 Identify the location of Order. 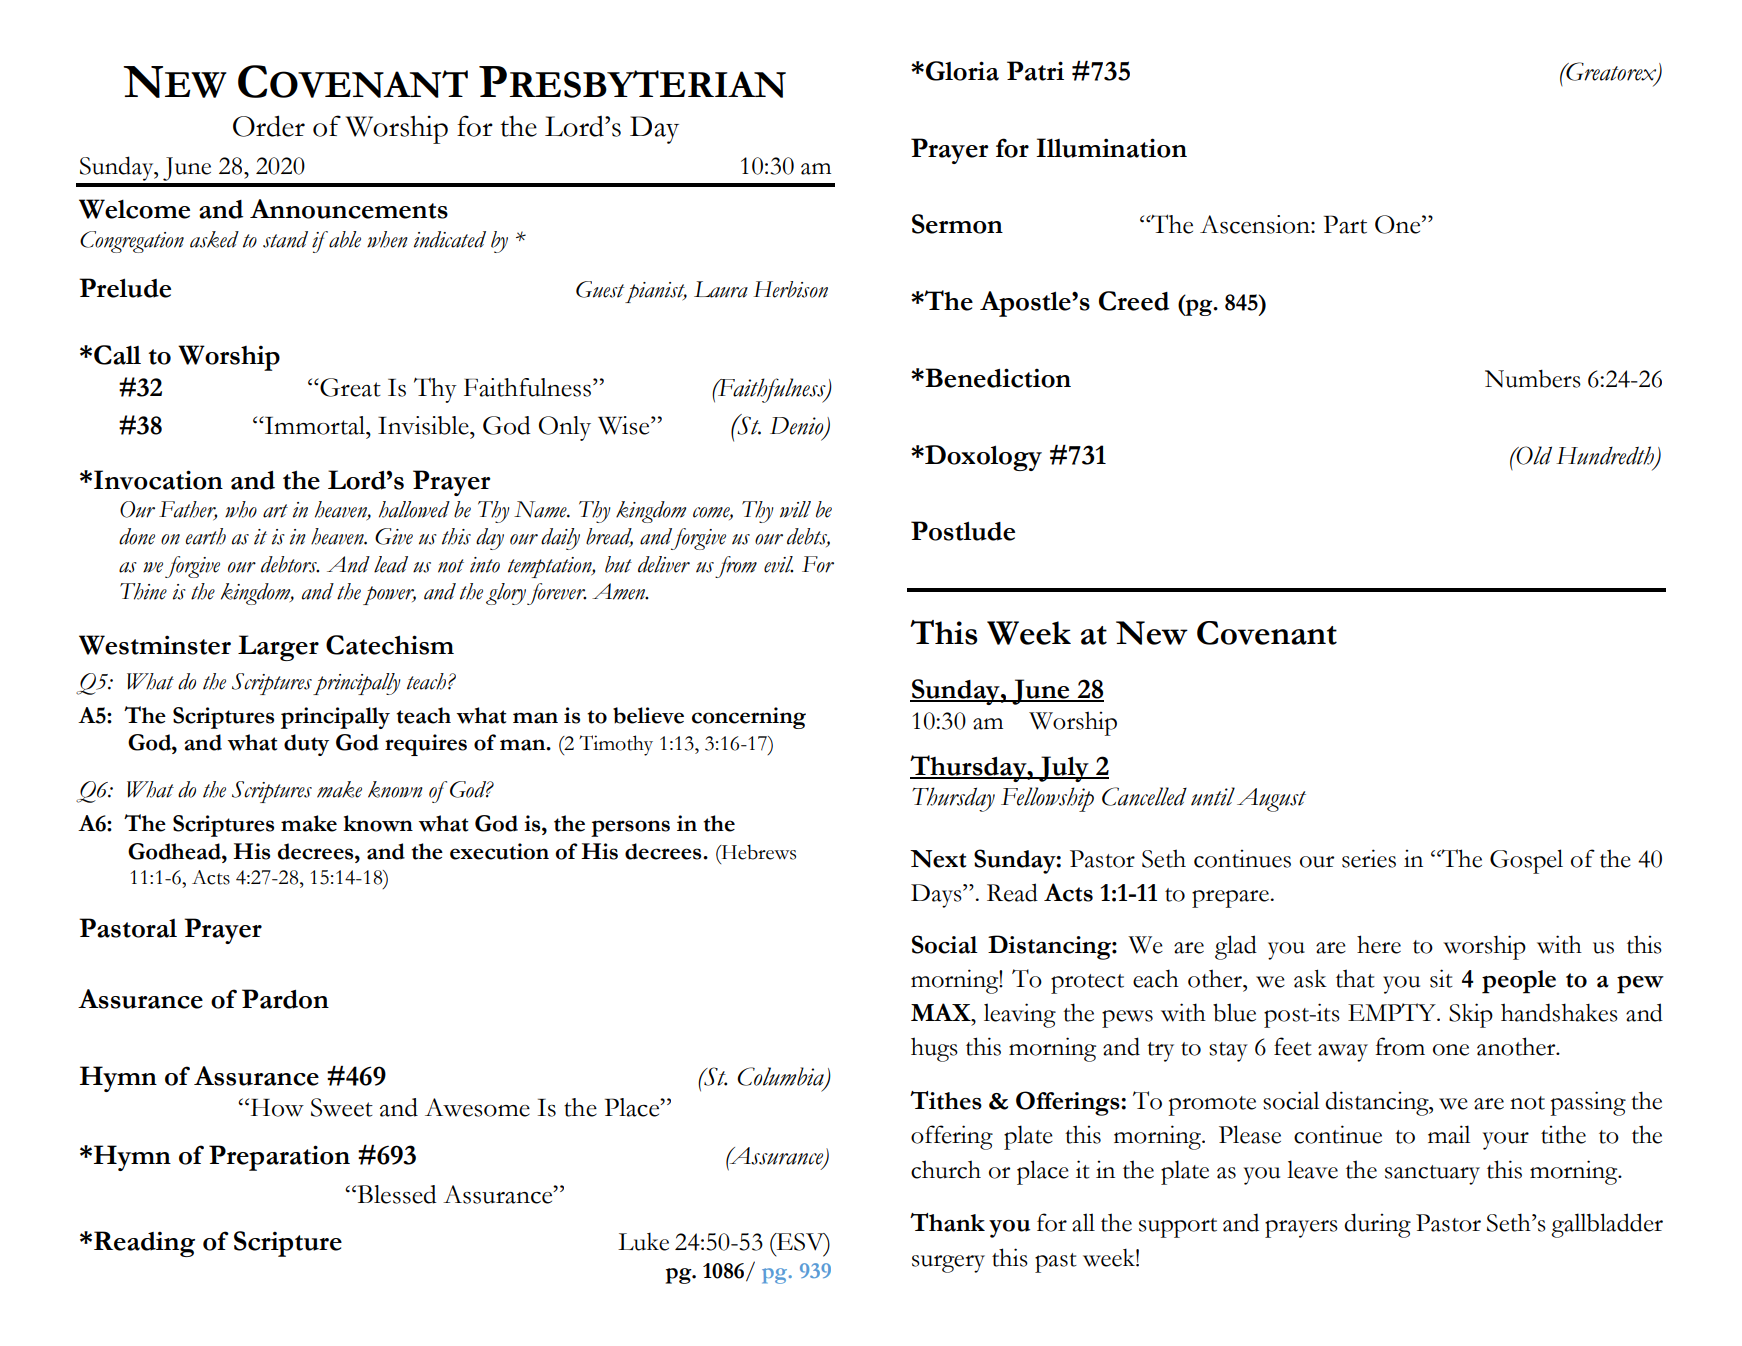
(269, 126).
